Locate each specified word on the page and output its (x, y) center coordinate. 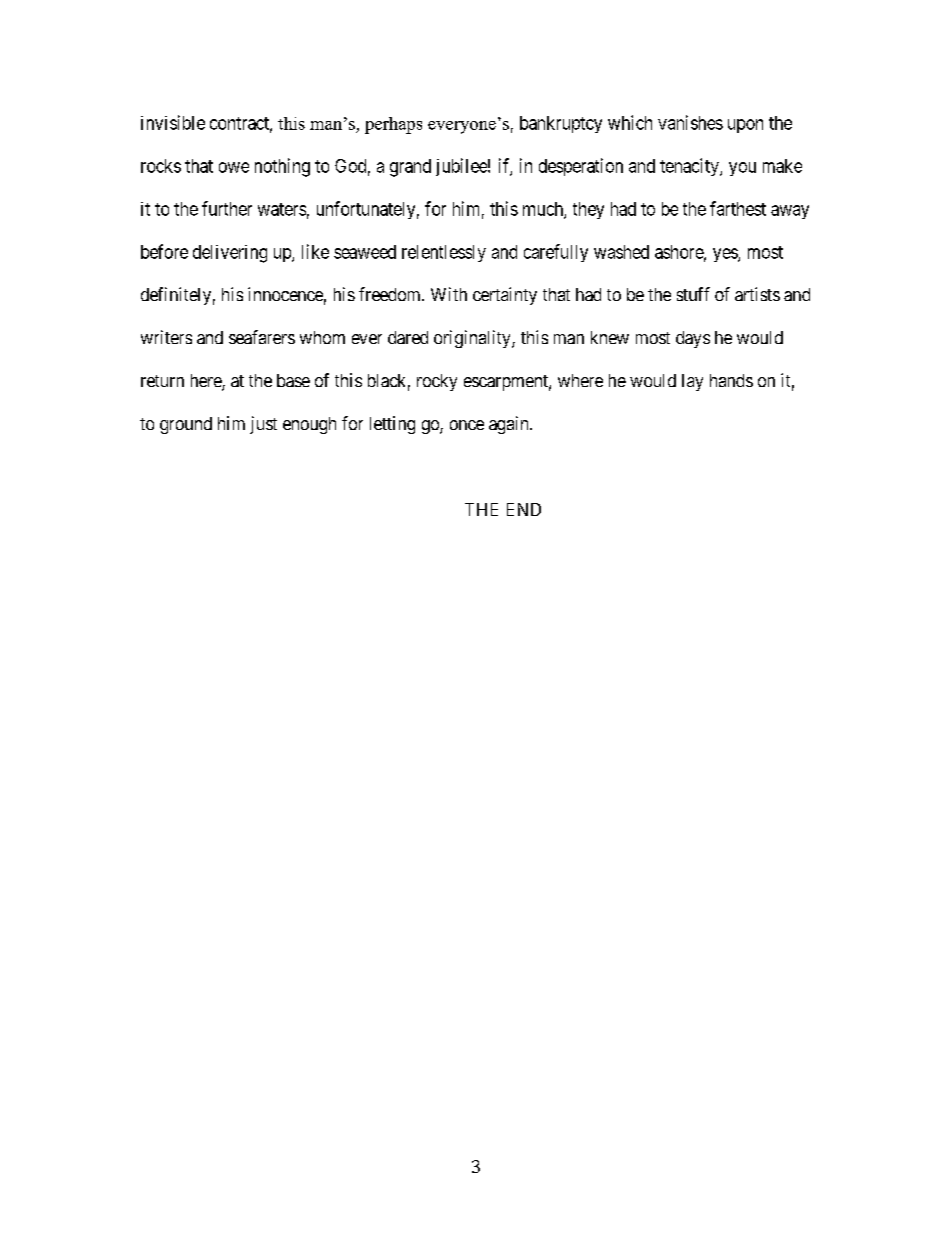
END (524, 509)
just (263, 425)
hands (731, 380)
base (293, 380)
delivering (230, 254)
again (510, 425)
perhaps (393, 125)
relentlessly (444, 253)
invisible (173, 122)
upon (745, 126)
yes (726, 255)
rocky (437, 382)
